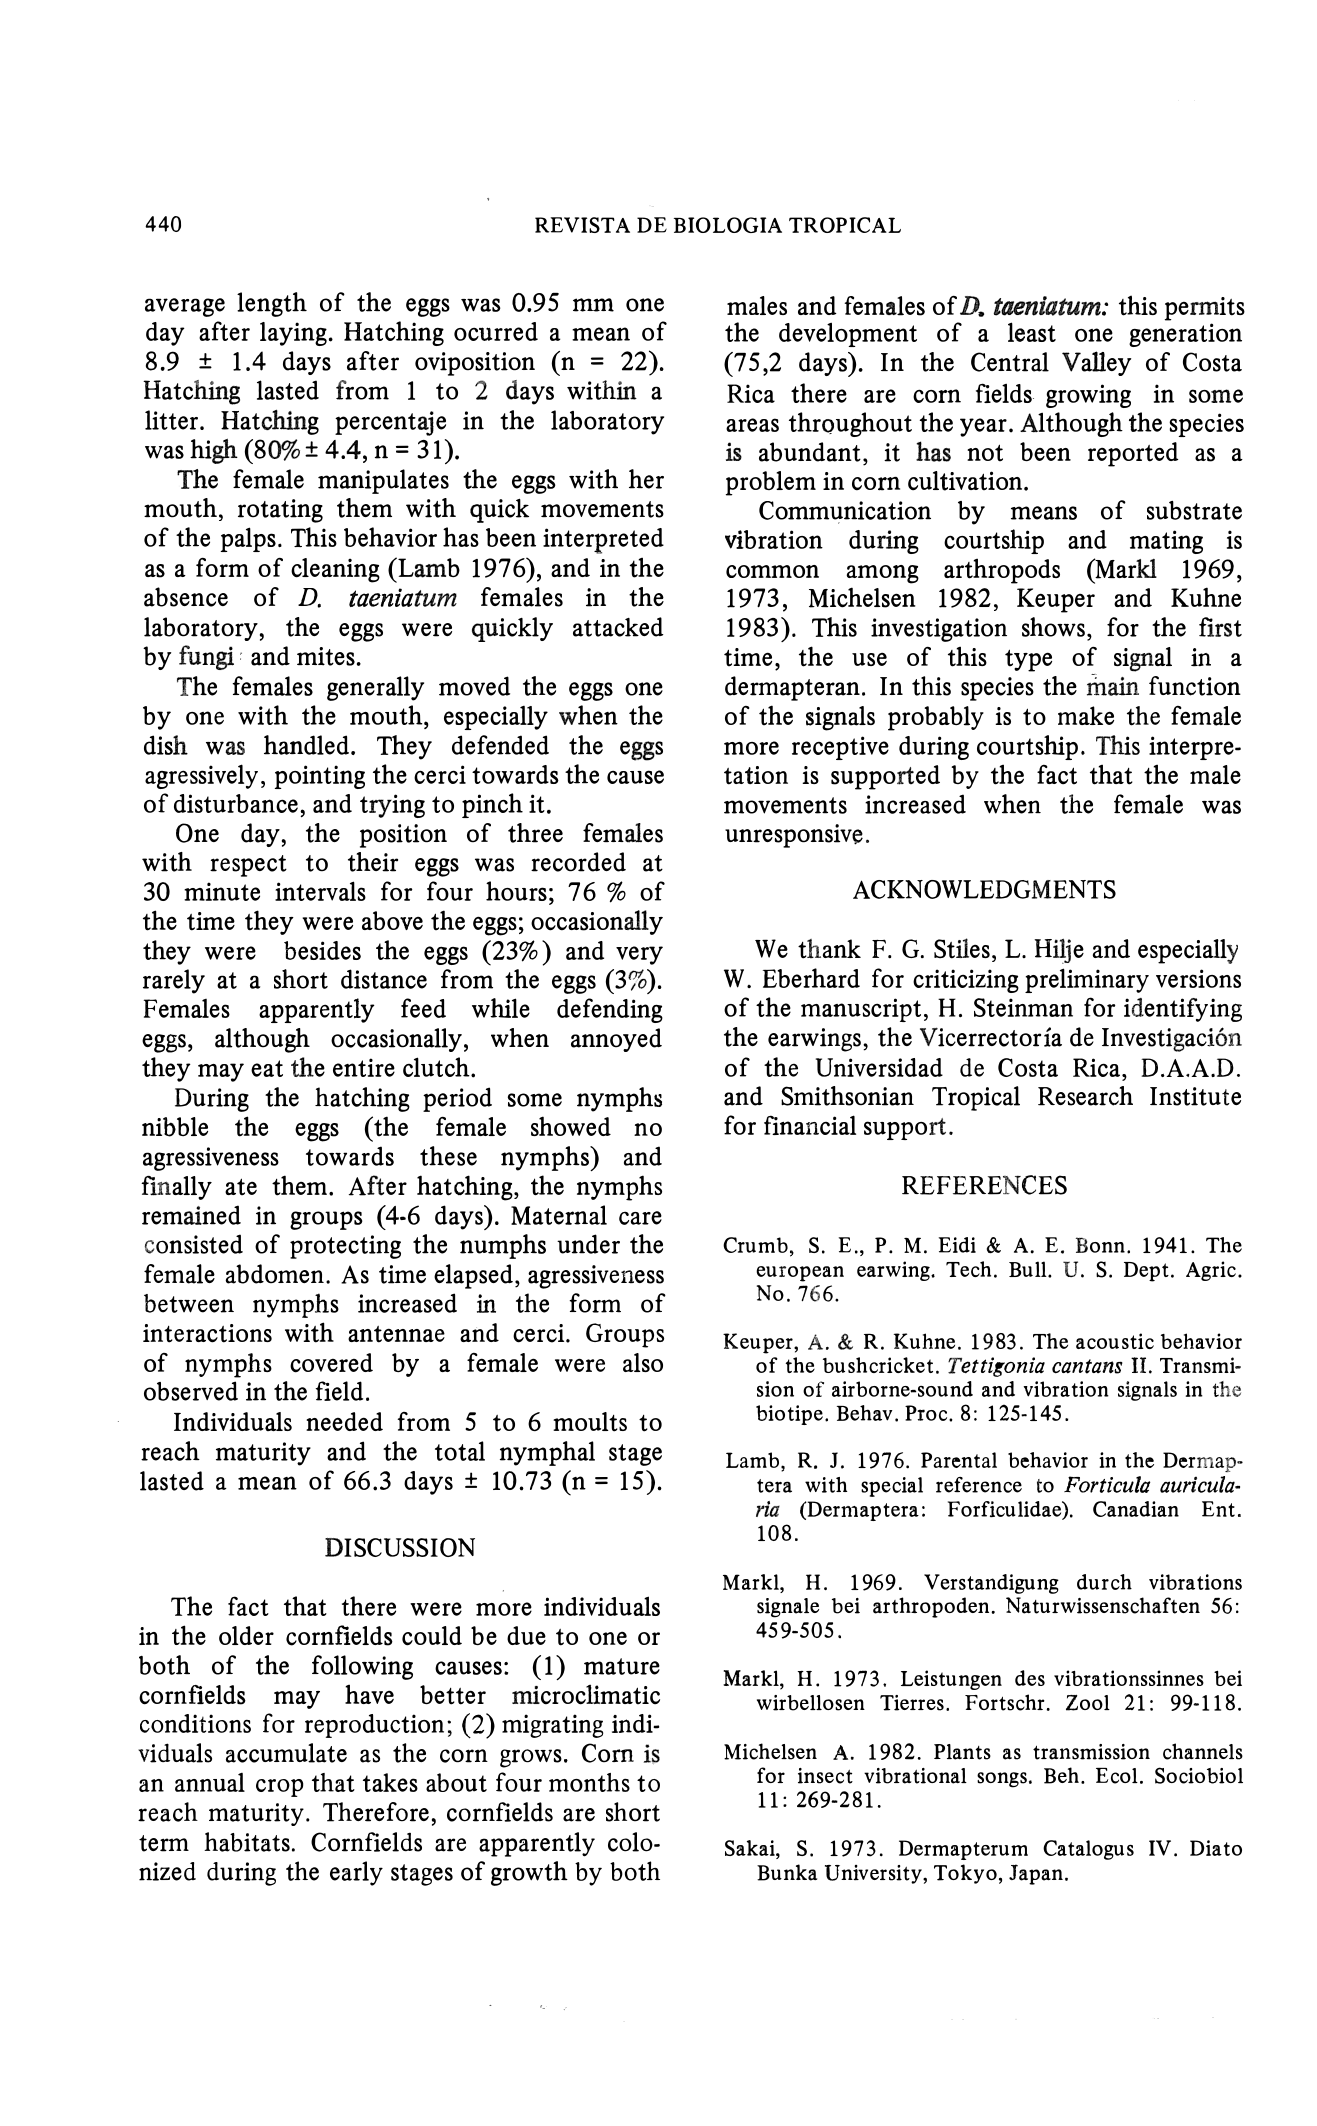  What do you see at coordinates (1117, 1776) in the image?
I see `Ecol` at bounding box center [1117, 1776].
